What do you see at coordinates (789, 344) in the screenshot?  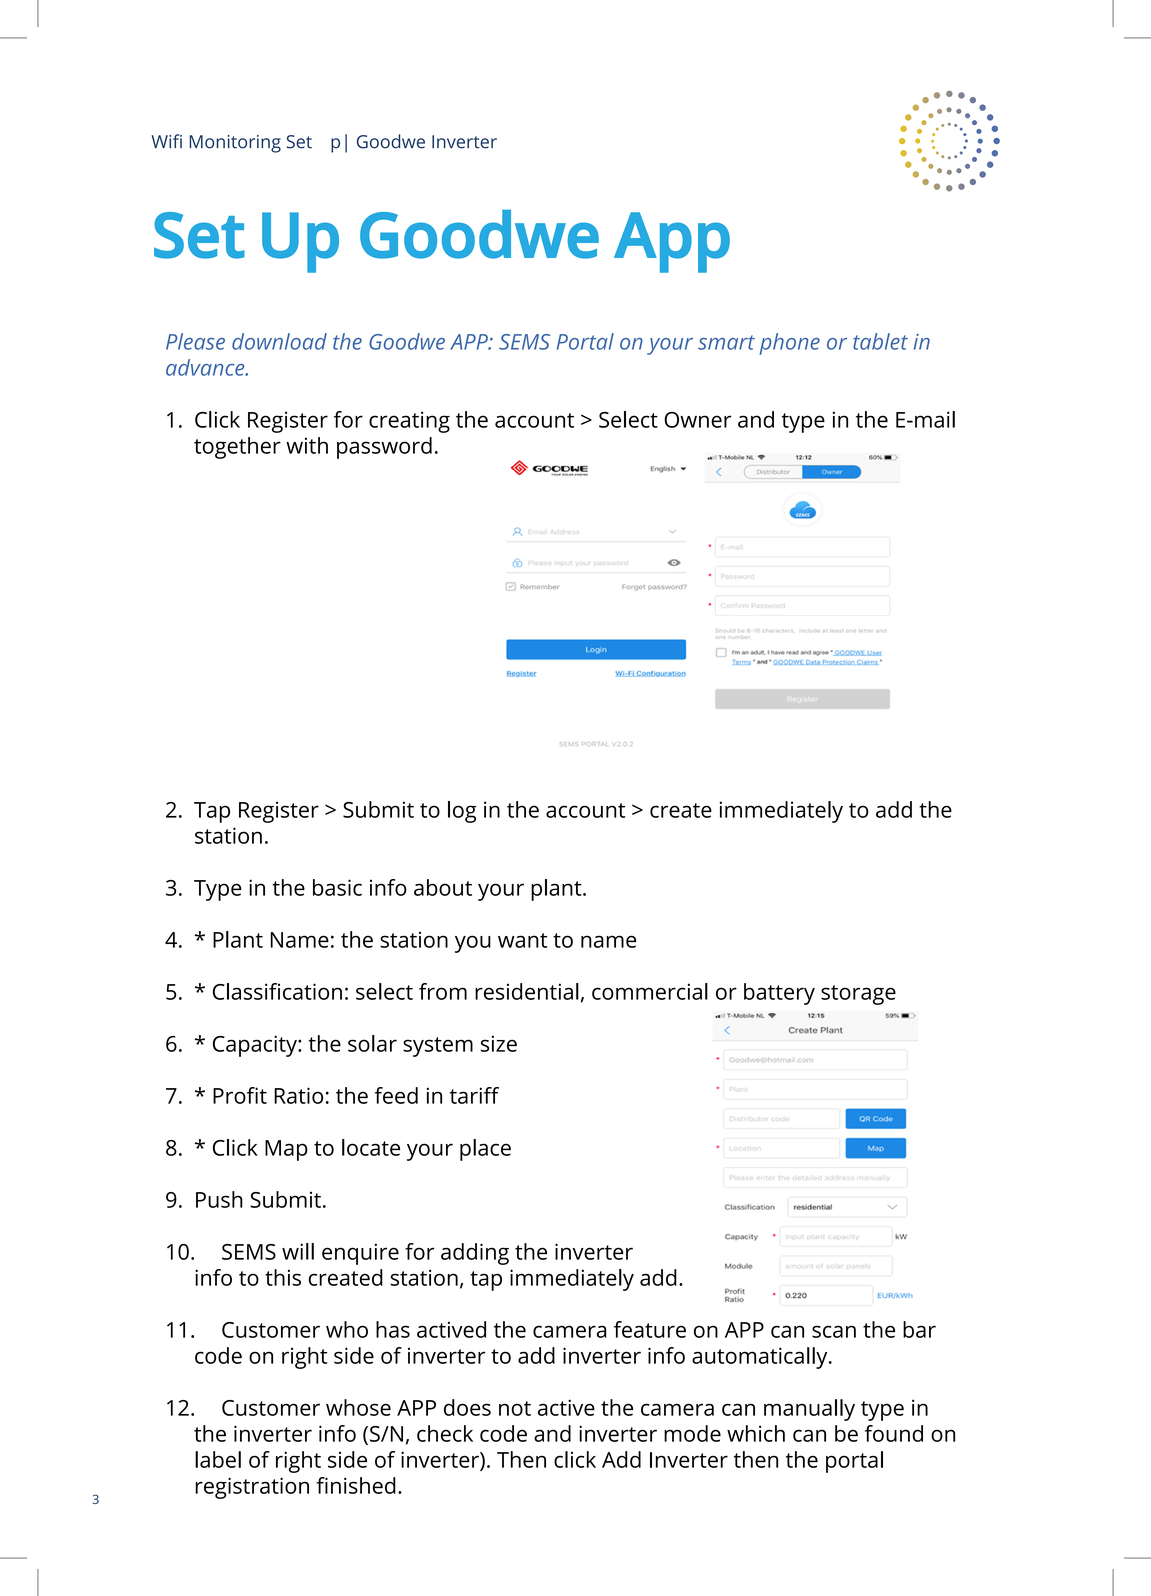 I see `phone` at bounding box center [789, 344].
